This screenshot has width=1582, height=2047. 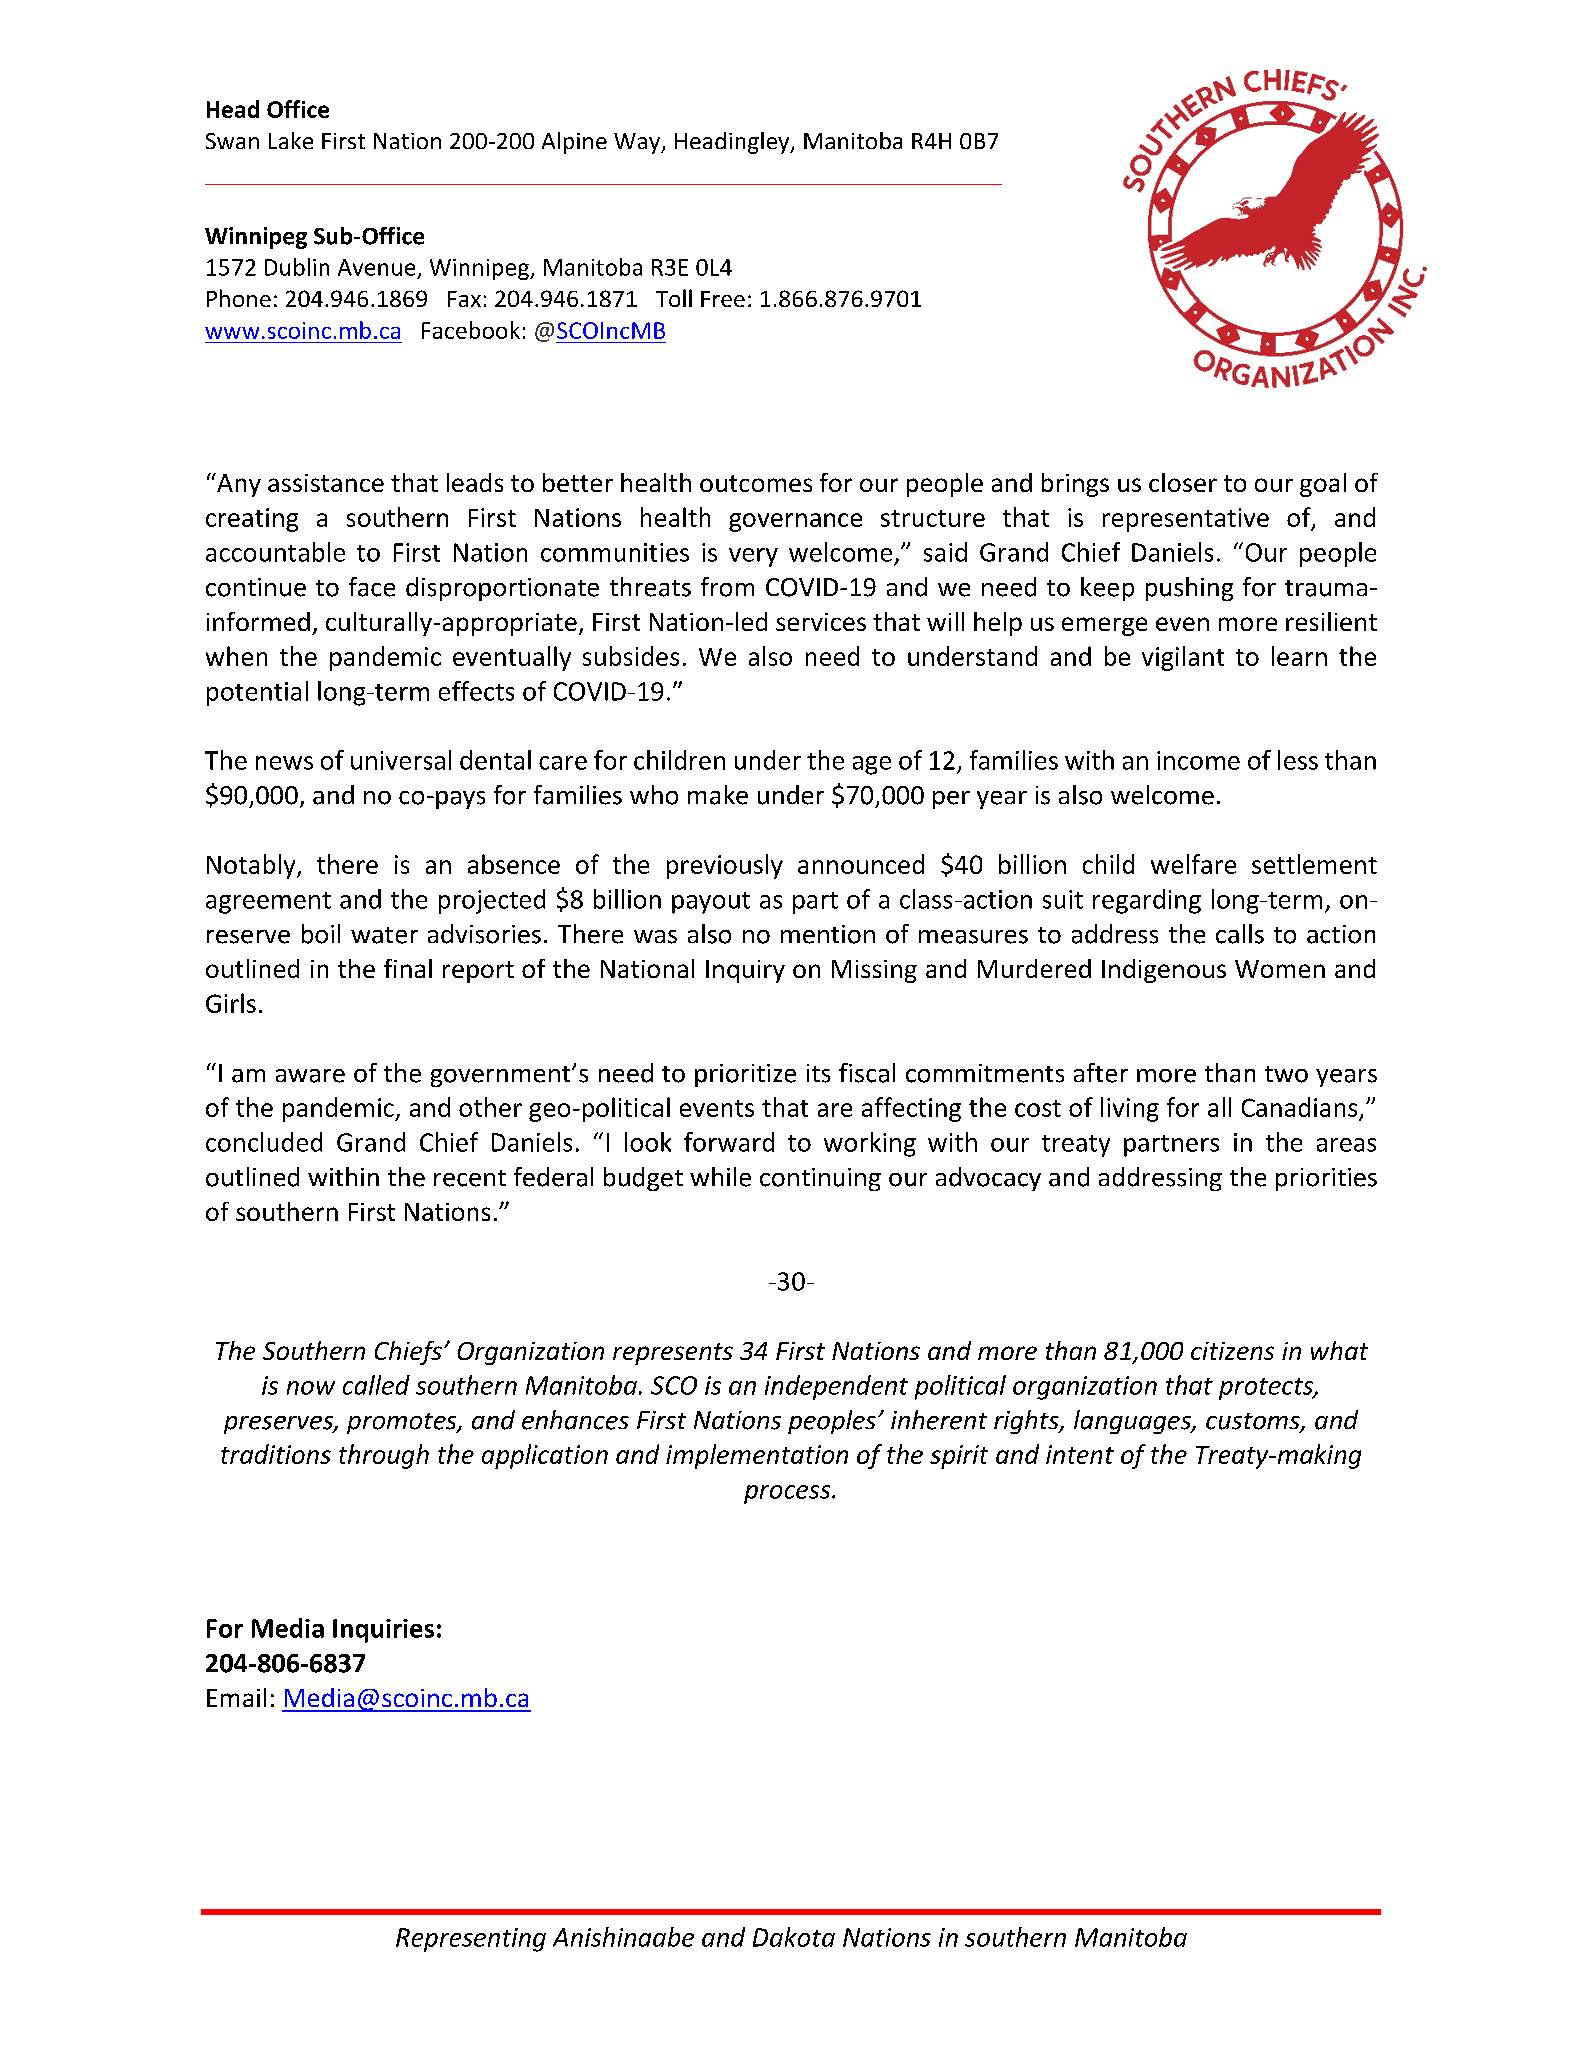 I want to click on closer, so click(x=1183, y=482).
